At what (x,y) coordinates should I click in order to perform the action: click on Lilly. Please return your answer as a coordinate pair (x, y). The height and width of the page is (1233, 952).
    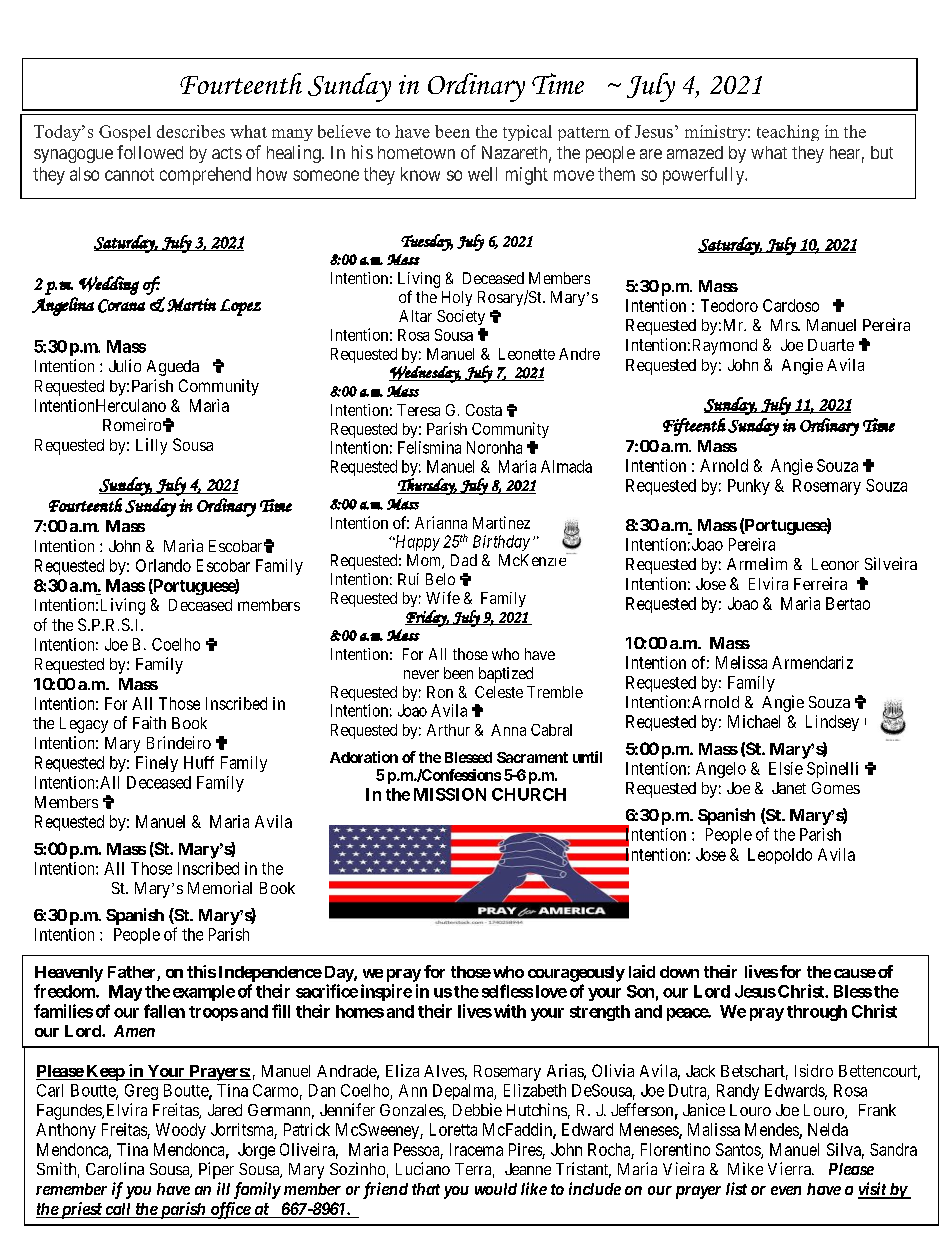
    Looking at the image, I should click on (151, 446).
